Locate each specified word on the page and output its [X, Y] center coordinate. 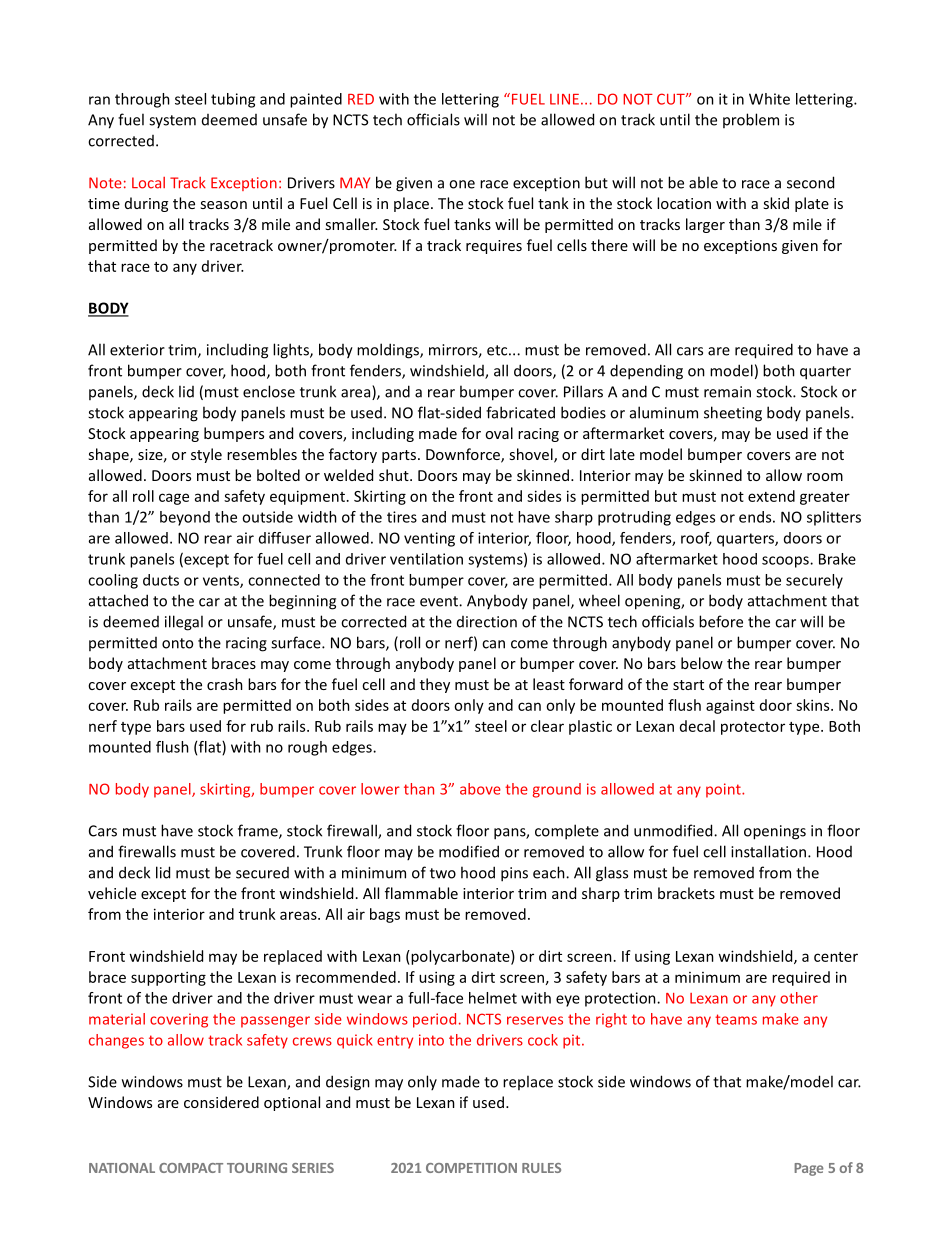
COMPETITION [471, 1168]
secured [262, 873]
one [462, 184]
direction [487, 622]
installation [770, 851]
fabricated [520, 412]
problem [751, 120]
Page [809, 1169]
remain [727, 392]
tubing [233, 100]
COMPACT [191, 1168]
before [721, 621]
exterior [137, 350]
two [443, 873]
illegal [184, 623]
